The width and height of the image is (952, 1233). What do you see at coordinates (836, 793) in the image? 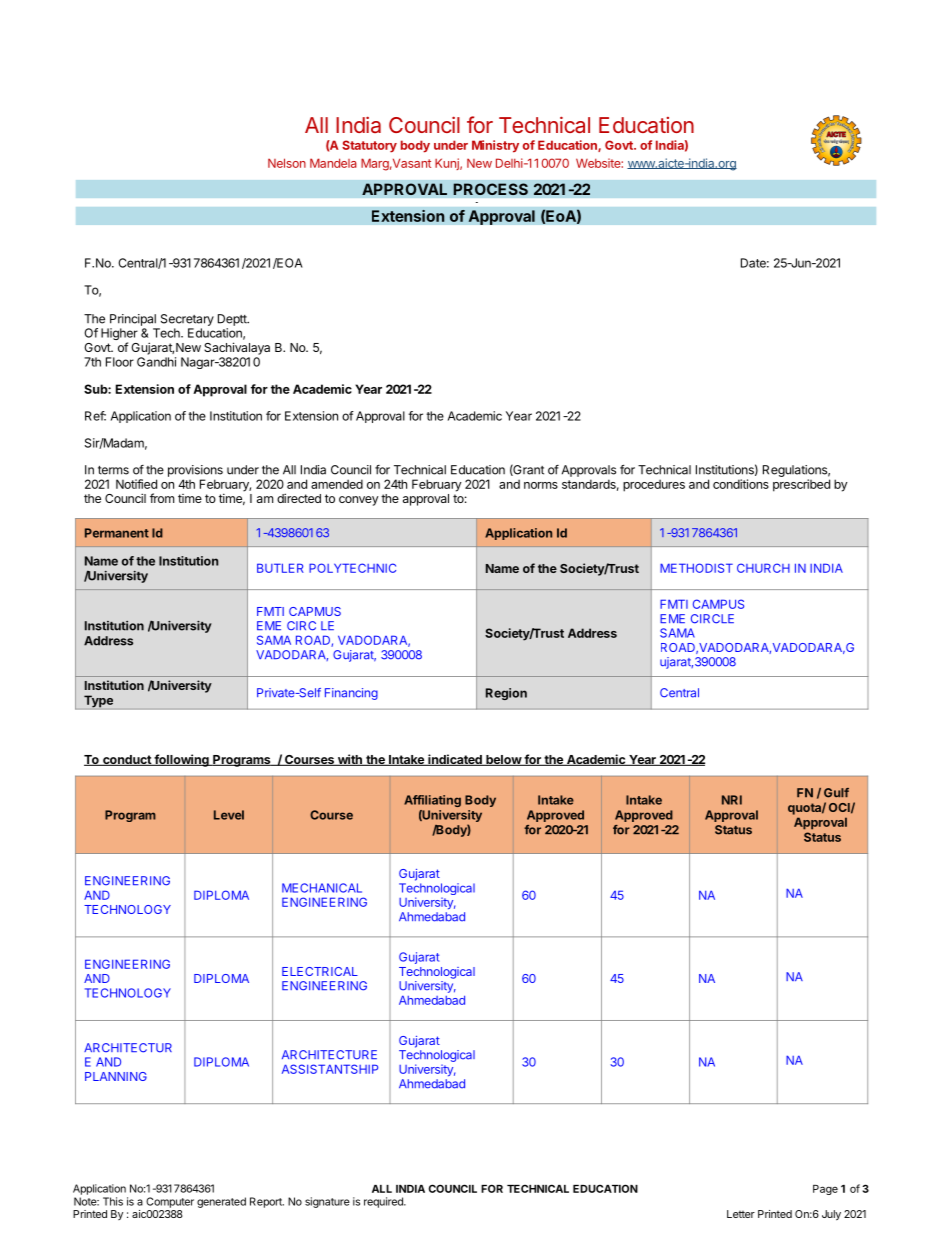
I see `Gulf` at bounding box center [836, 793].
